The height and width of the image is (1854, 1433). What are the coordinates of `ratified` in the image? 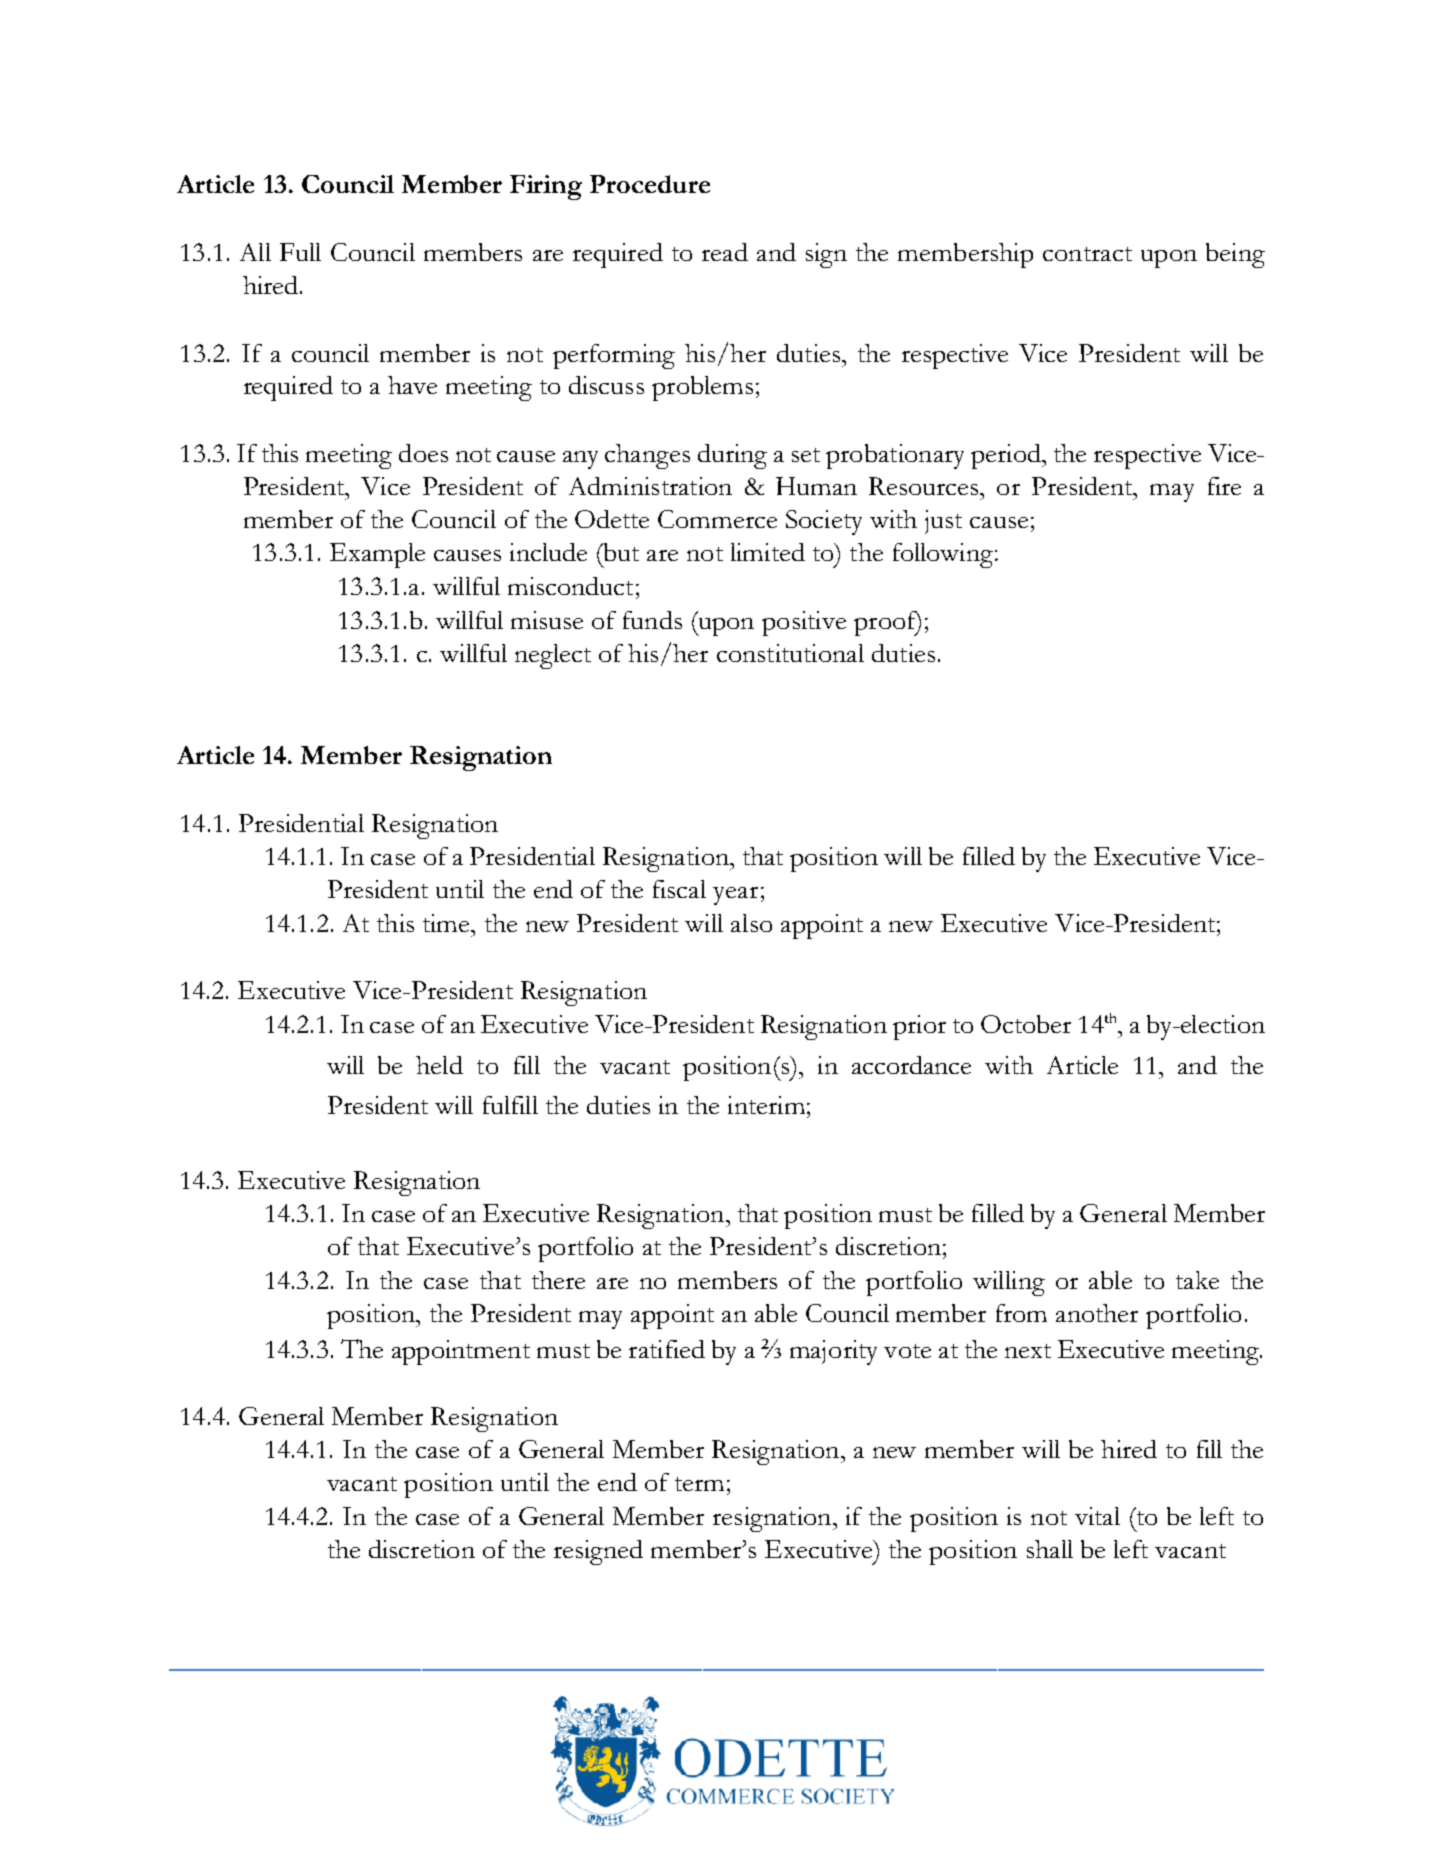 It's located at (667, 1349).
